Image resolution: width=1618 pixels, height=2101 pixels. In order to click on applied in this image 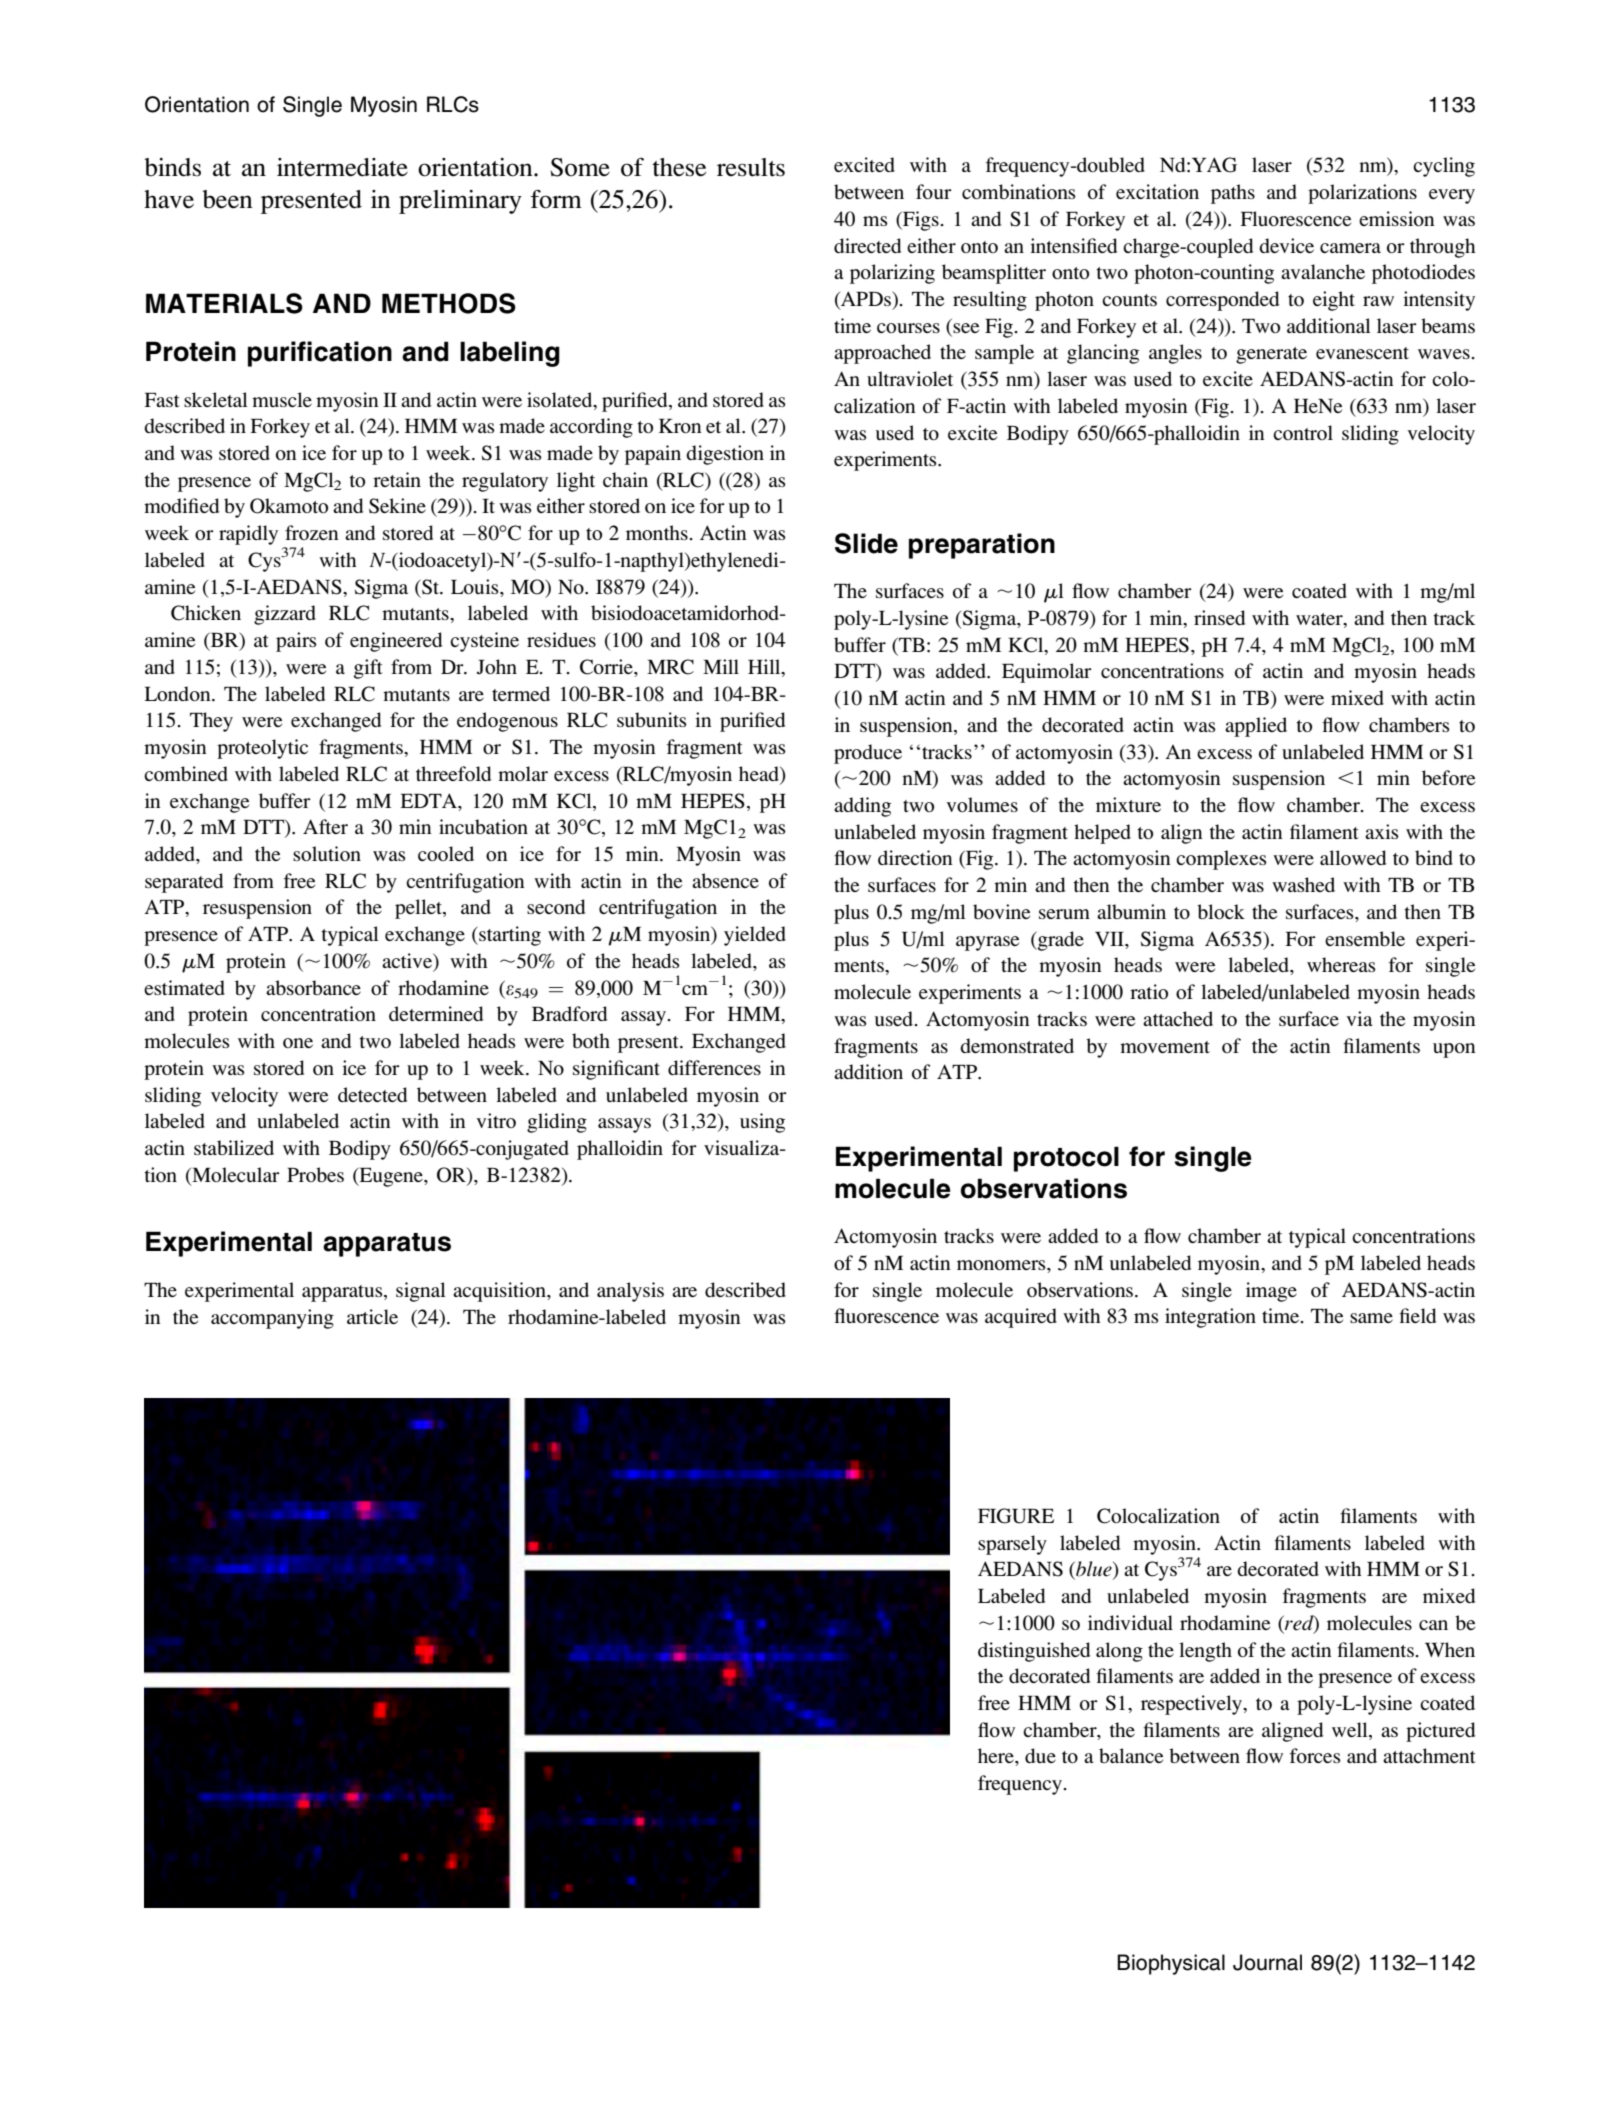, I will do `click(1256, 727)`.
